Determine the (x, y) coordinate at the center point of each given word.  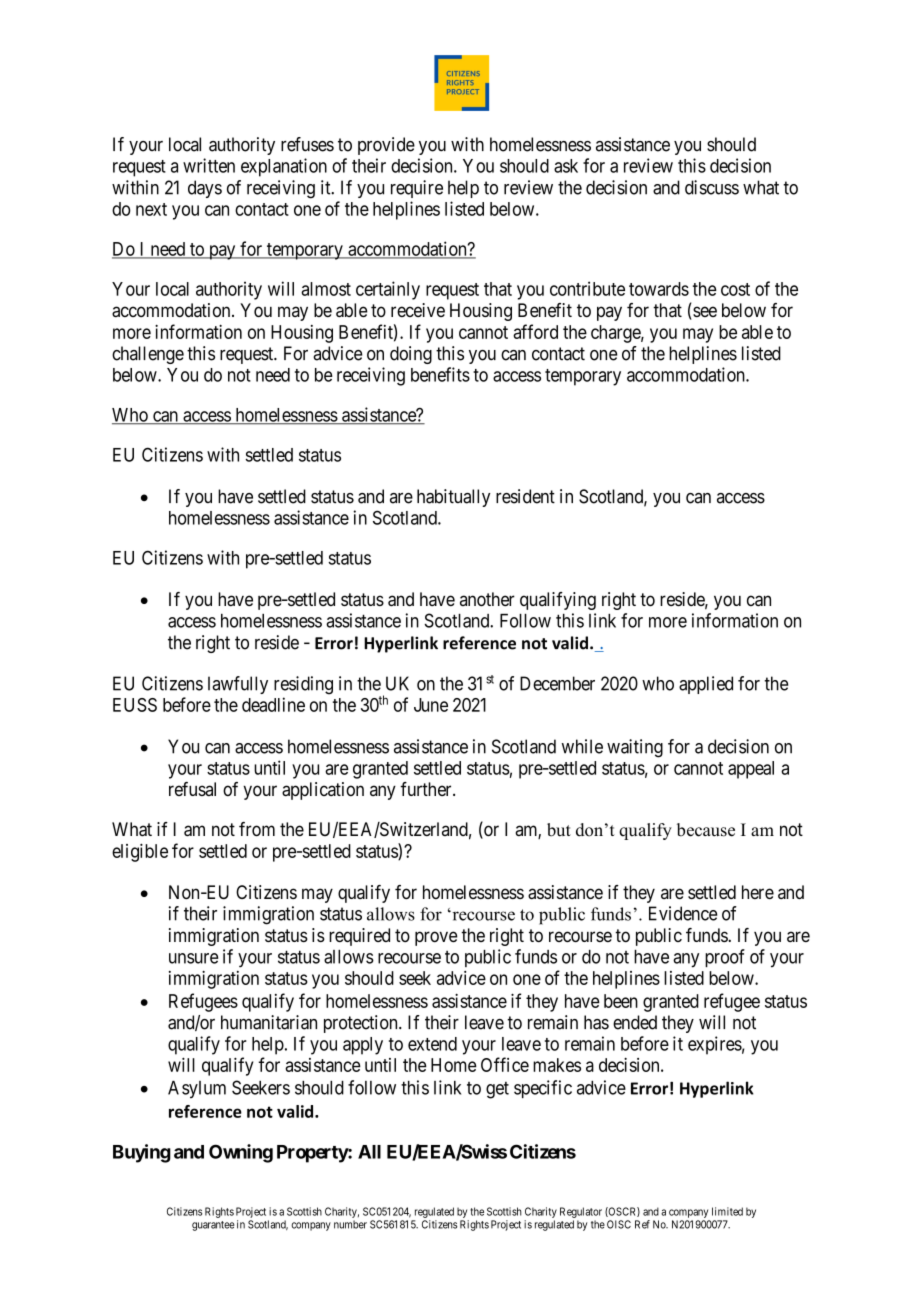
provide (386, 146)
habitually (453, 498)
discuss (712, 187)
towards (659, 289)
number (350, 1224)
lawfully (238, 685)
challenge (148, 355)
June (431, 705)
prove (436, 938)
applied (706, 685)
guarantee (213, 1226)
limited (727, 1211)
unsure (193, 958)
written (209, 165)
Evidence (683, 913)
